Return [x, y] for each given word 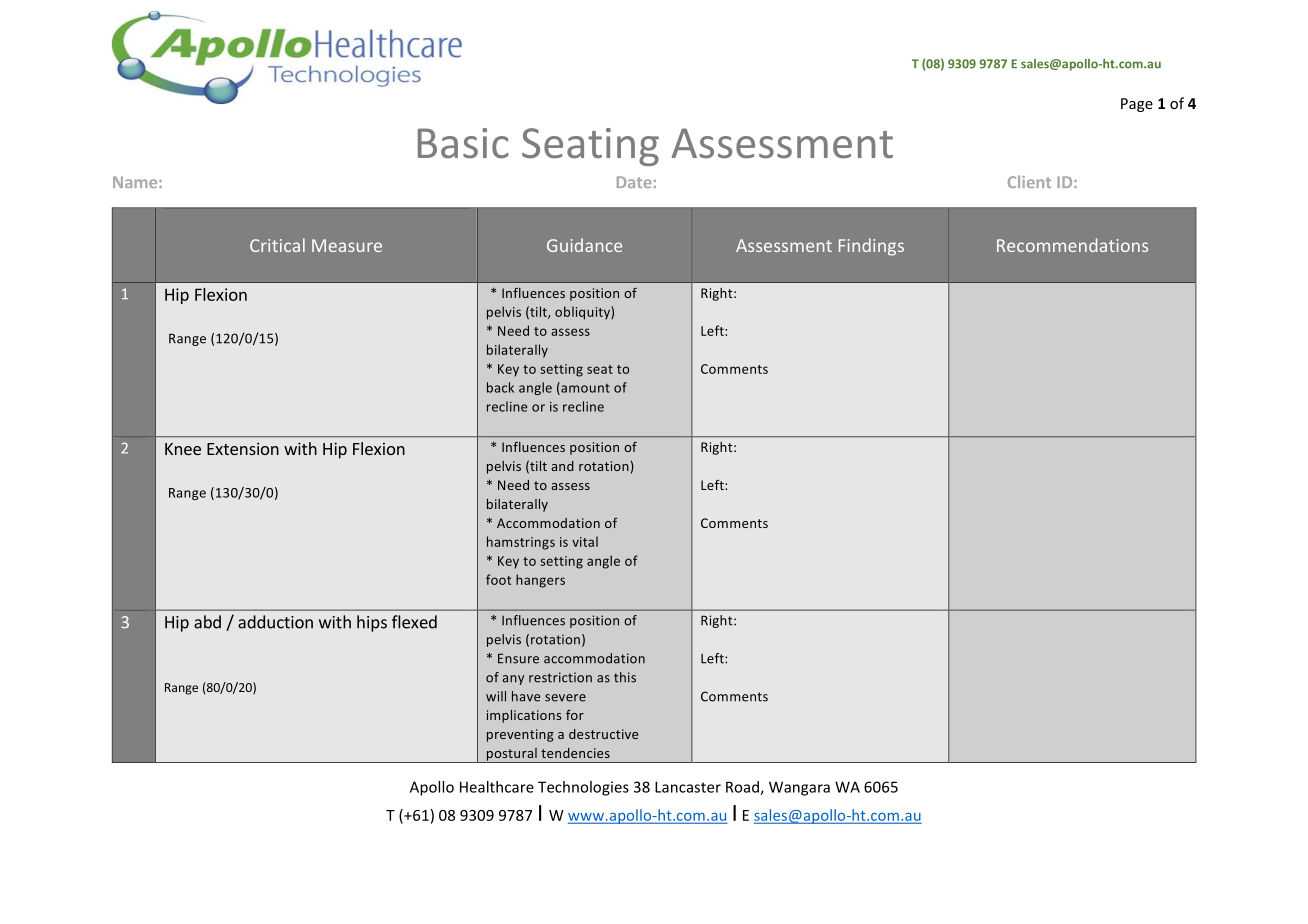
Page [1137, 105]
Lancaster [688, 787]
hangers [540, 581]
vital [585, 541]
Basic [463, 143]
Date [634, 182]
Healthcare [497, 787]
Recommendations [1072, 245]
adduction [275, 622]
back [500, 387]
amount [584, 388]
